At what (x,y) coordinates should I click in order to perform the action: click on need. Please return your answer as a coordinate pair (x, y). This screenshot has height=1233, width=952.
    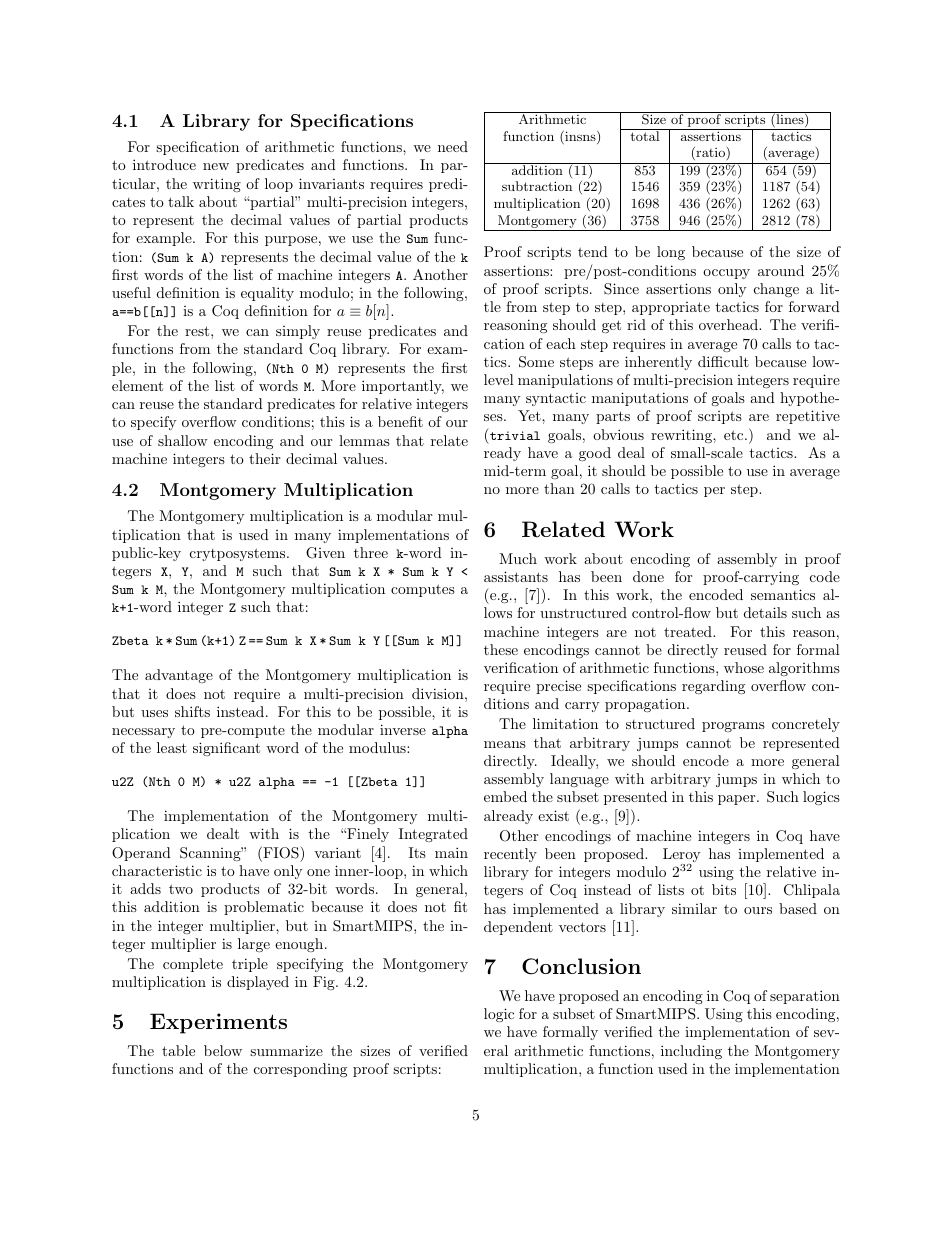
    Looking at the image, I should click on (453, 146).
